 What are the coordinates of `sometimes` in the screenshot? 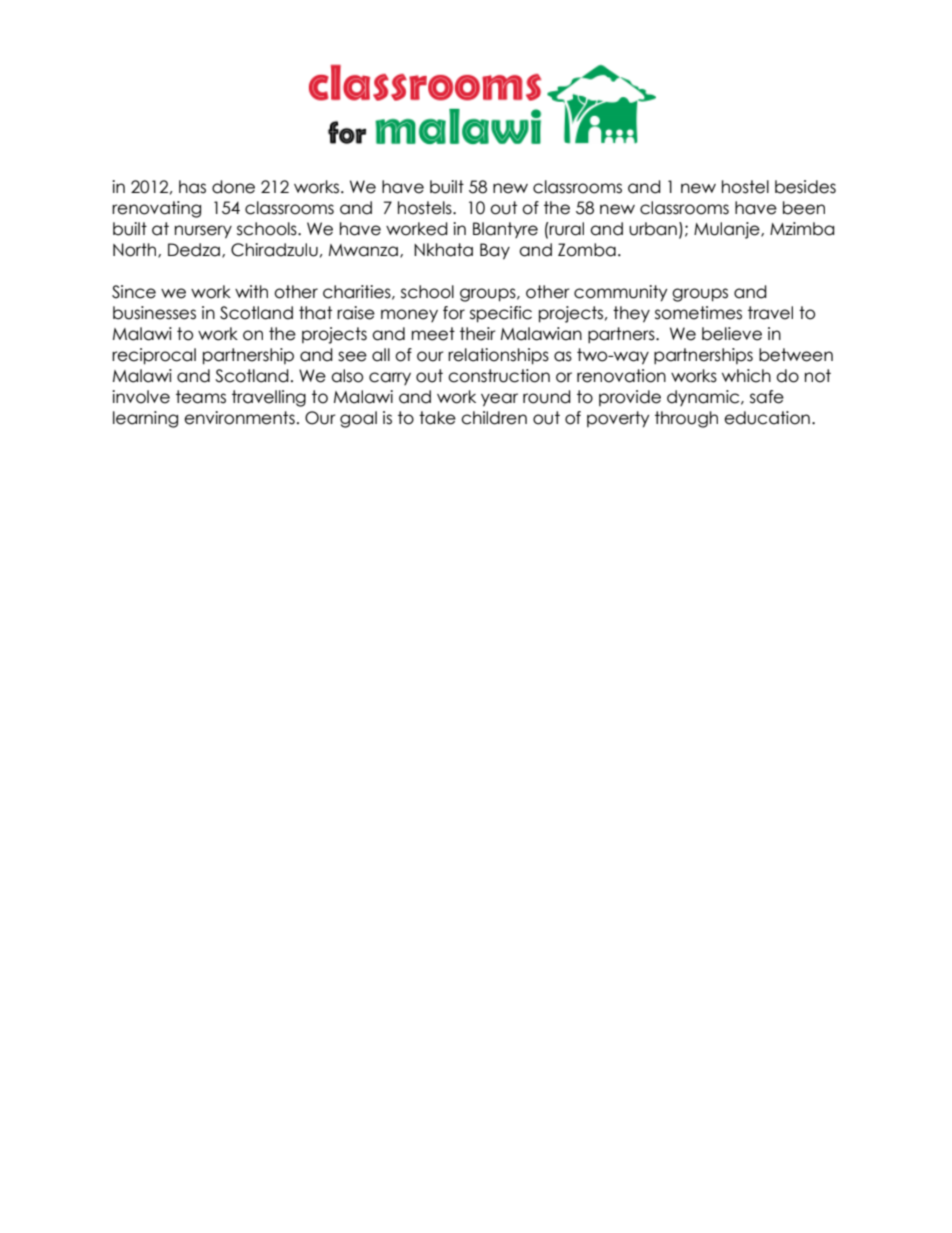 It's located at (698, 313).
